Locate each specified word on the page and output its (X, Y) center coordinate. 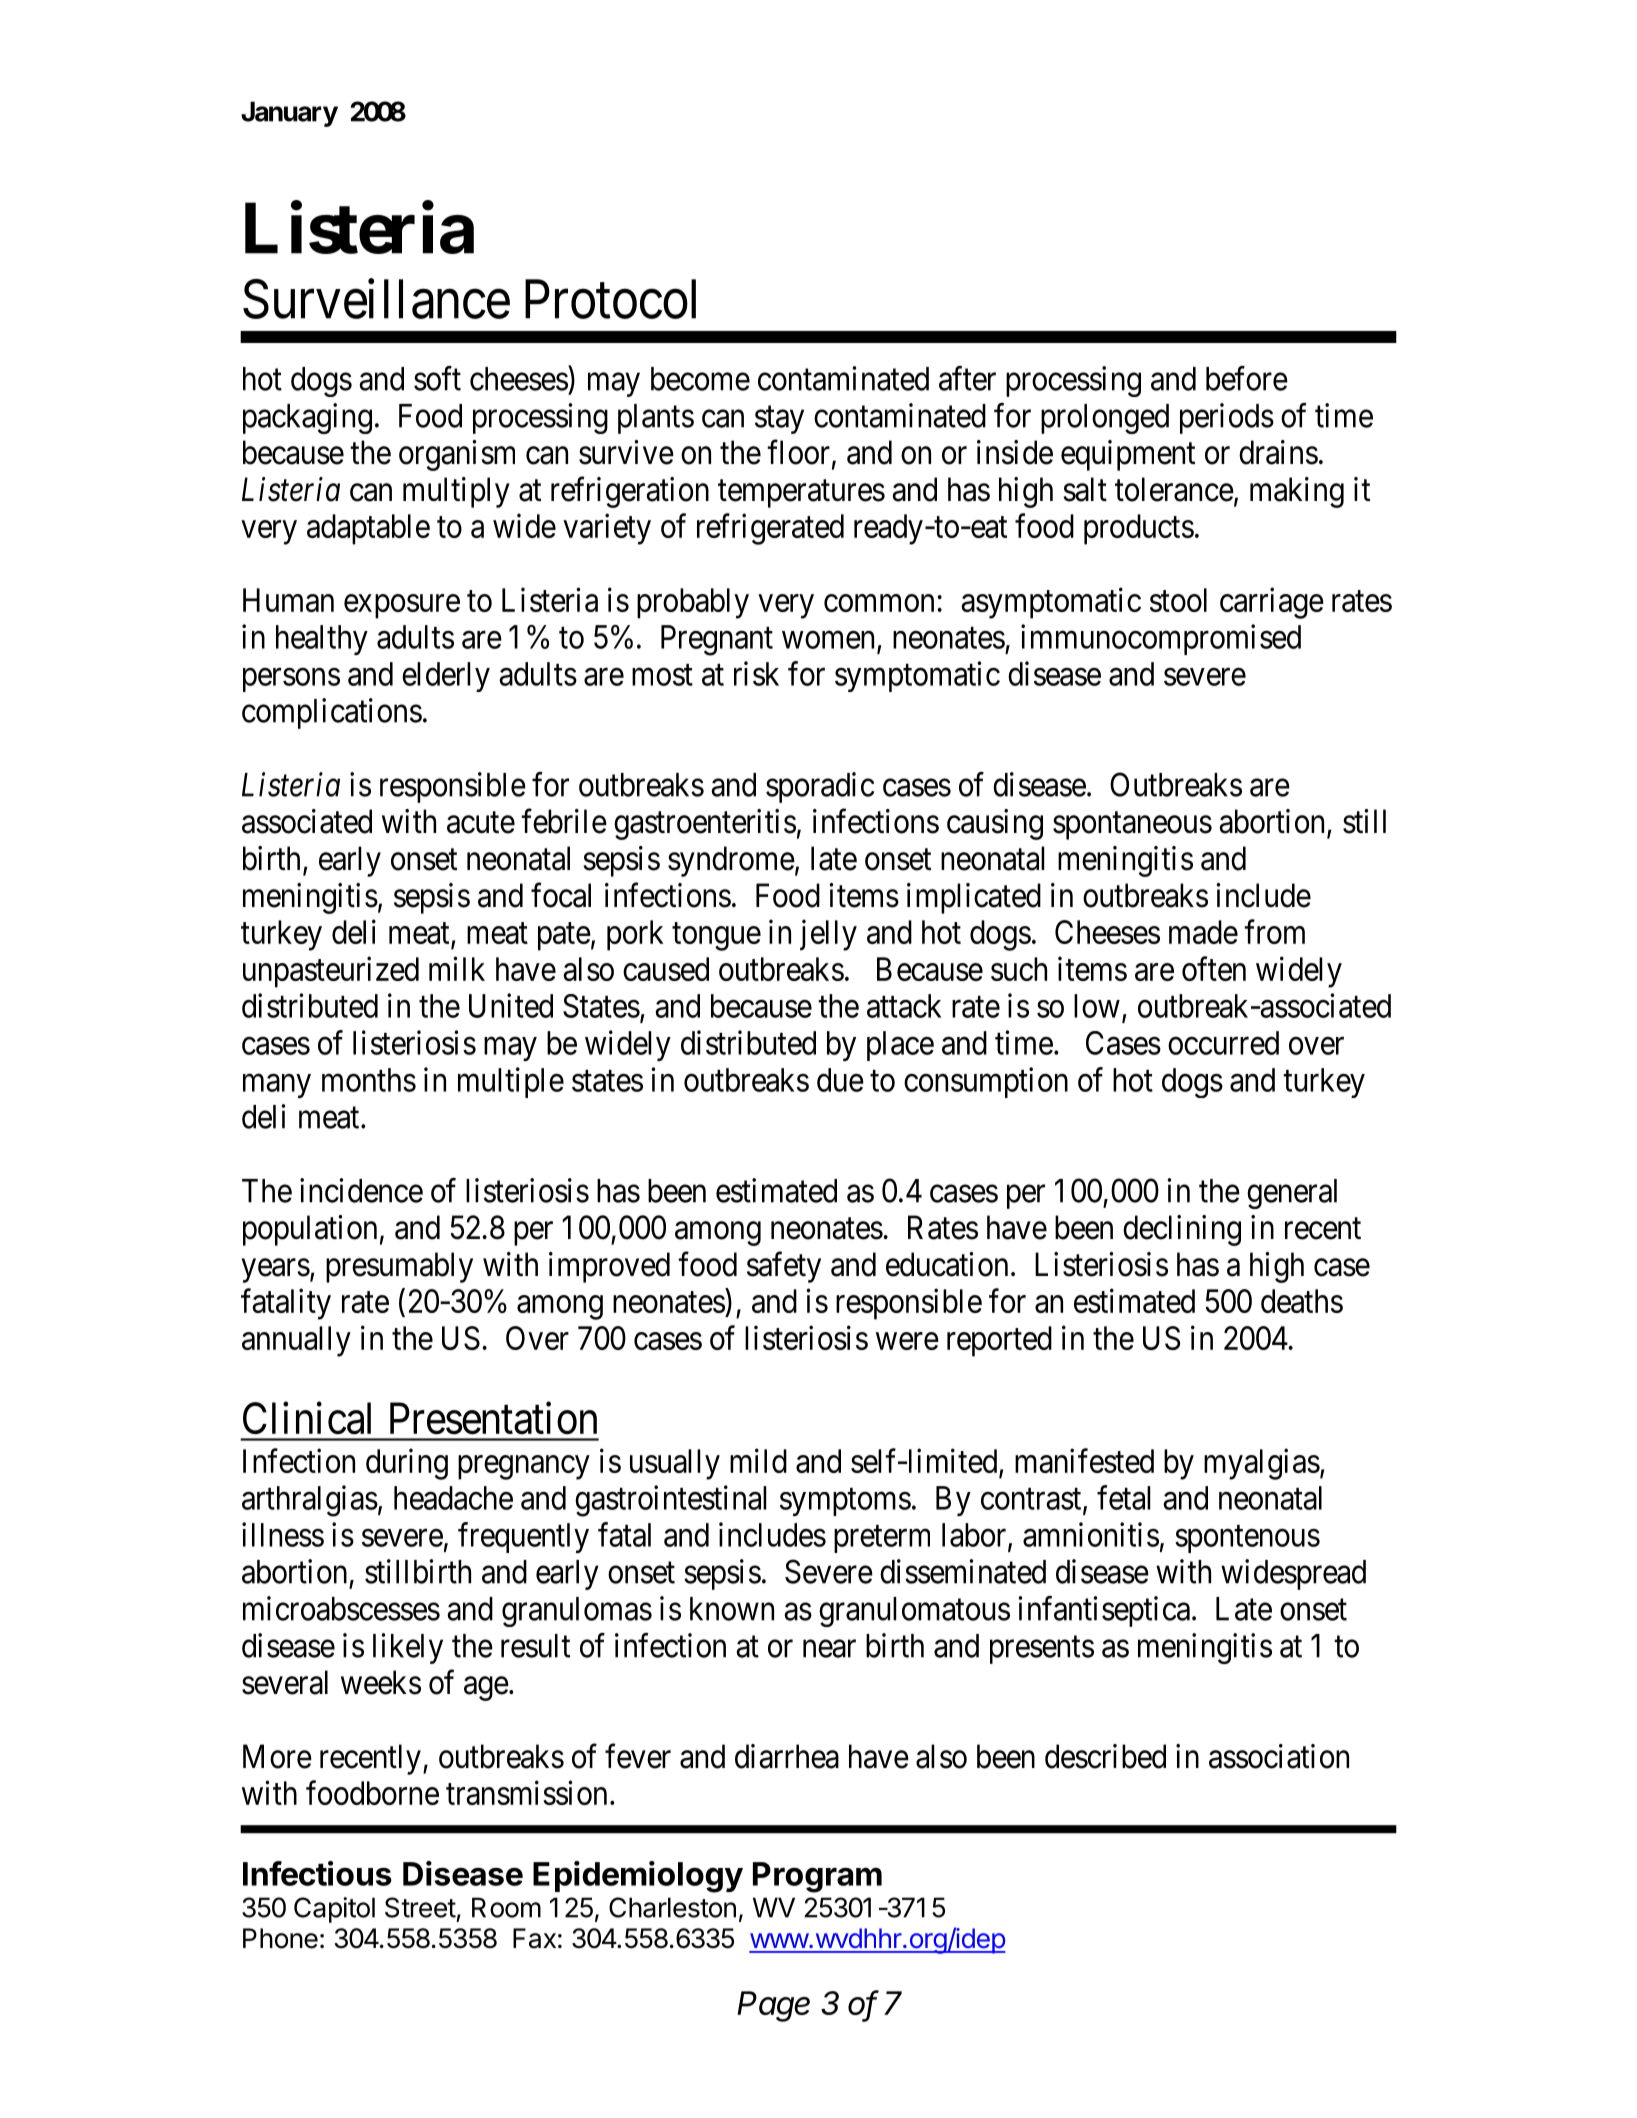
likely (408, 1648)
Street (420, 1907)
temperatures (801, 494)
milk (457, 968)
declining (1182, 1230)
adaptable (368, 529)
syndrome (731, 861)
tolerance (1174, 489)
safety (784, 1267)
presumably (399, 1267)
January (289, 114)
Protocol (610, 299)
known (732, 1609)
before (1247, 378)
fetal (1124, 1497)
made (1203, 932)
